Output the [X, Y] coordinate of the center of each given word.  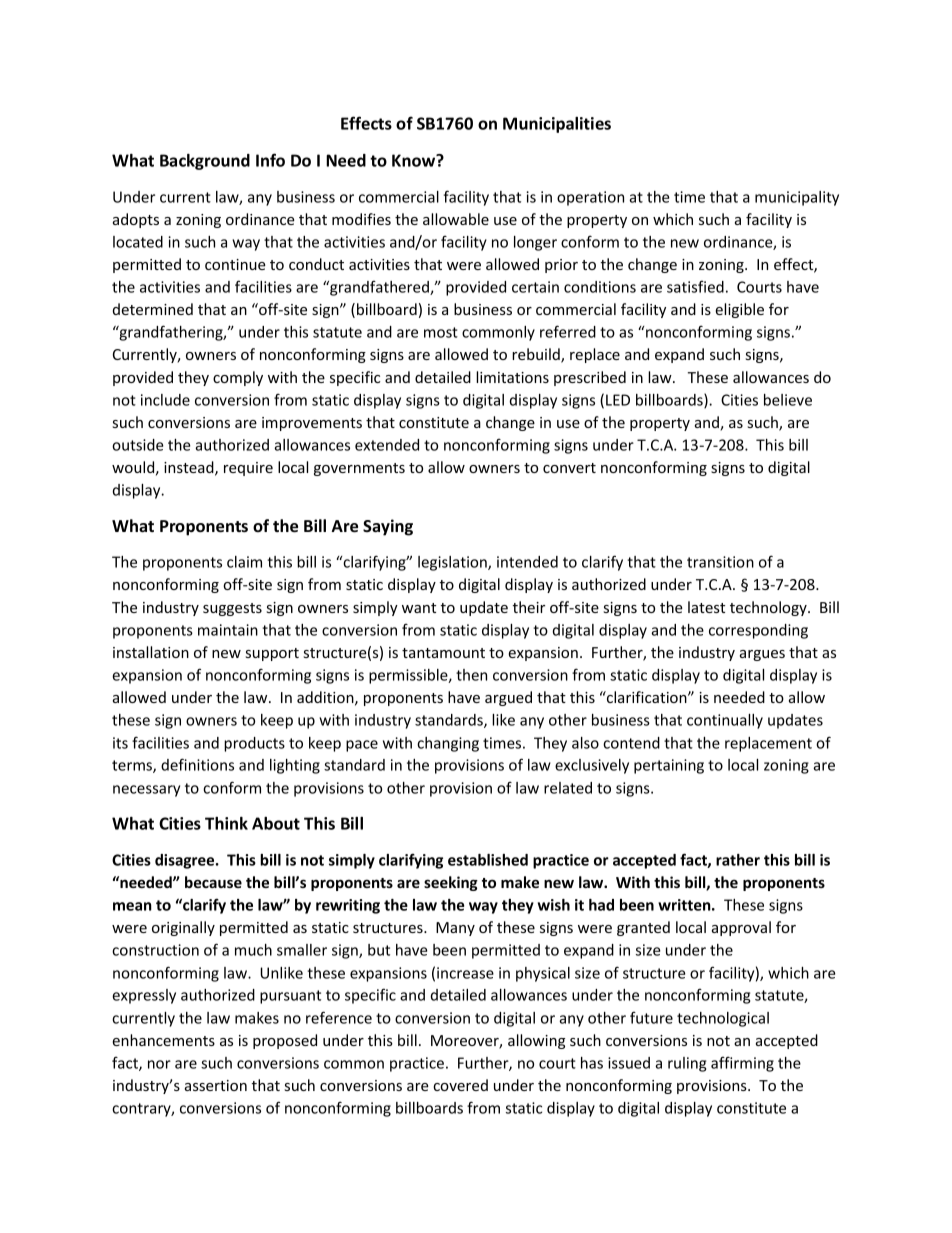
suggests [232, 609]
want [419, 608]
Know [415, 160]
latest [706, 607]
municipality [797, 198]
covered [460, 1085]
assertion [216, 1085]
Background [205, 162]
